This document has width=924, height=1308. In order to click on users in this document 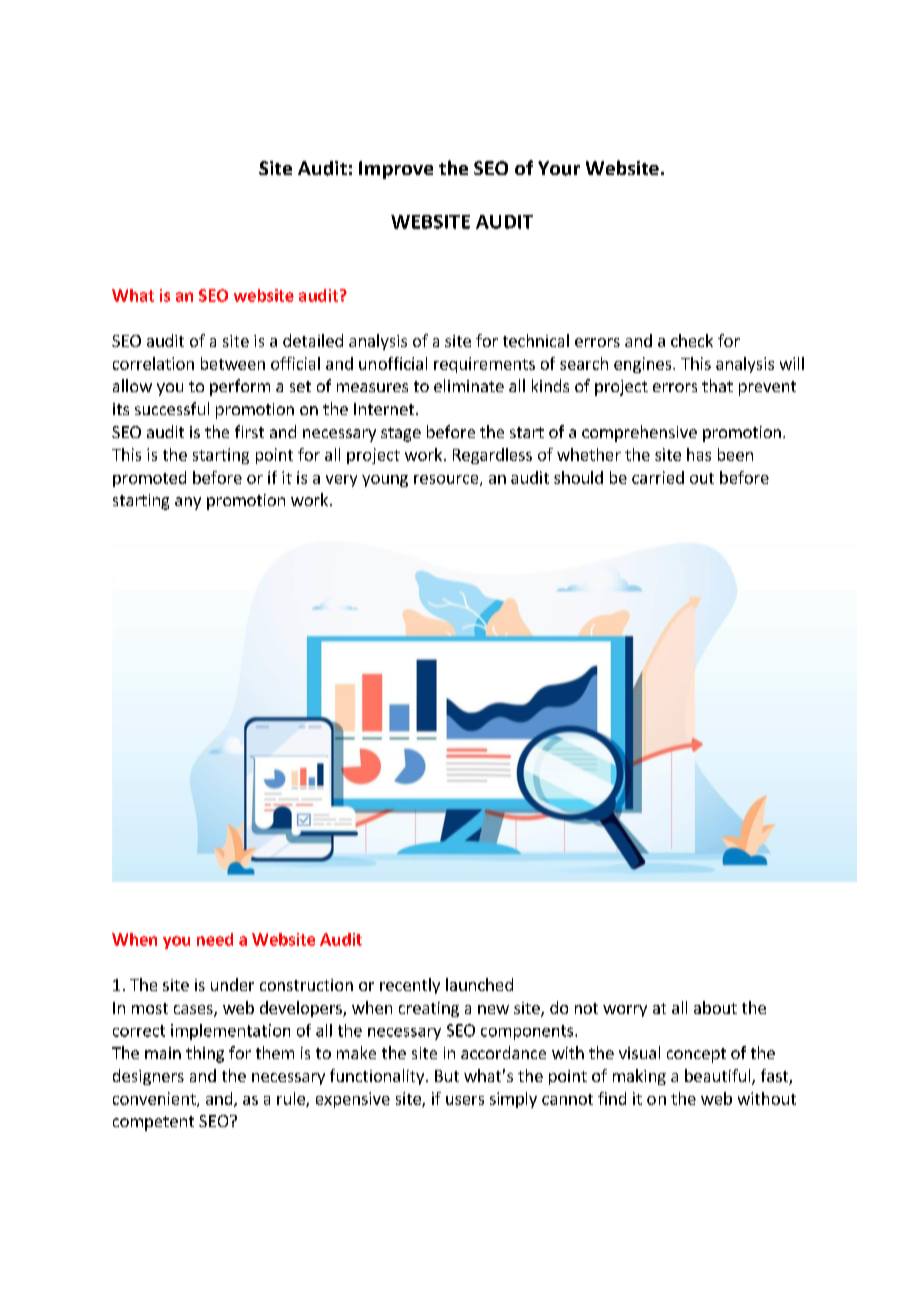, I will do `click(465, 1100)`.
